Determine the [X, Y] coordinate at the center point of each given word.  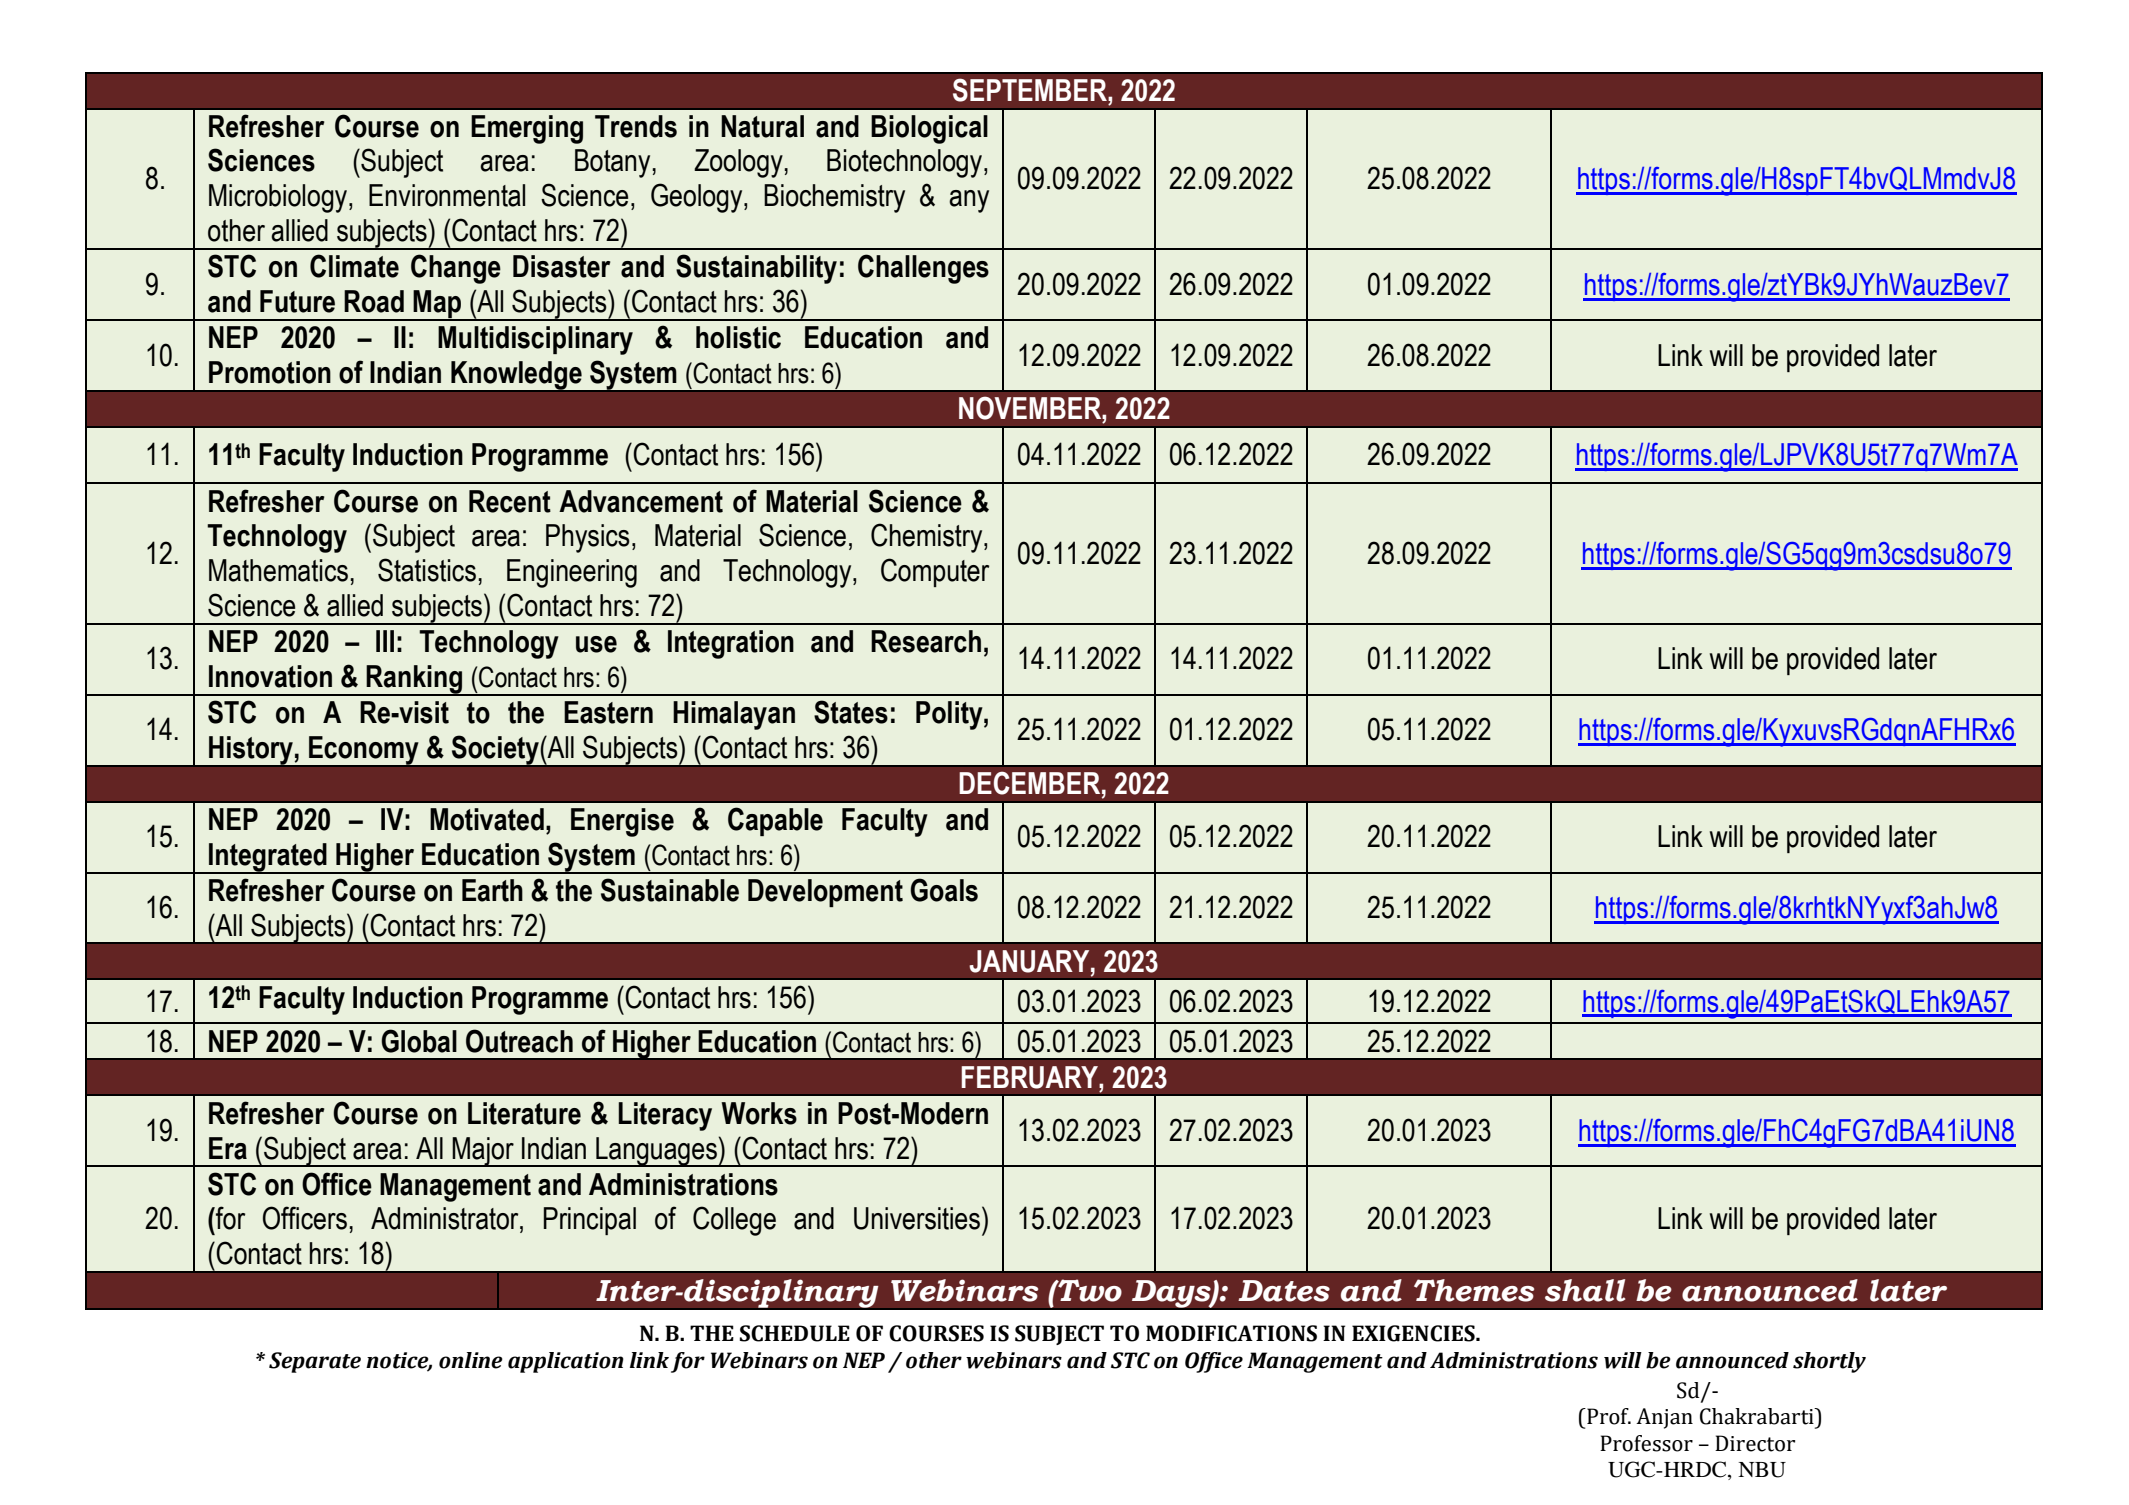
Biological [929, 129]
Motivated [487, 819]
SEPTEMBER [1031, 90]
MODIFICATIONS [1231, 1333]
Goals [944, 890]
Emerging [527, 129]
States [851, 712]
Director [1755, 1443]
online [471, 1360]
